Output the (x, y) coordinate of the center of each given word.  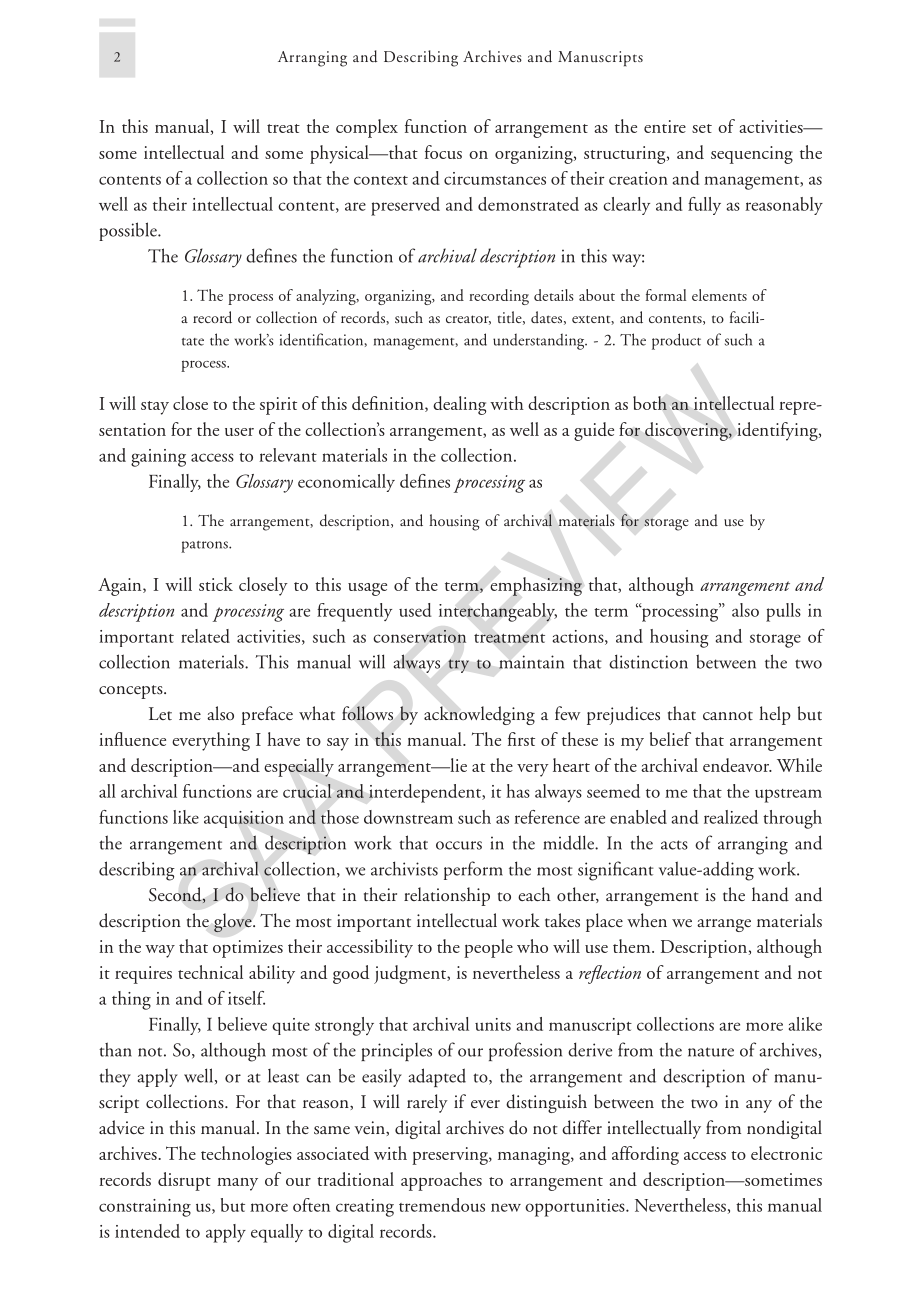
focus (443, 152)
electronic (786, 1153)
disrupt (184, 1181)
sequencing (752, 155)
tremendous (442, 1205)
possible (129, 231)
